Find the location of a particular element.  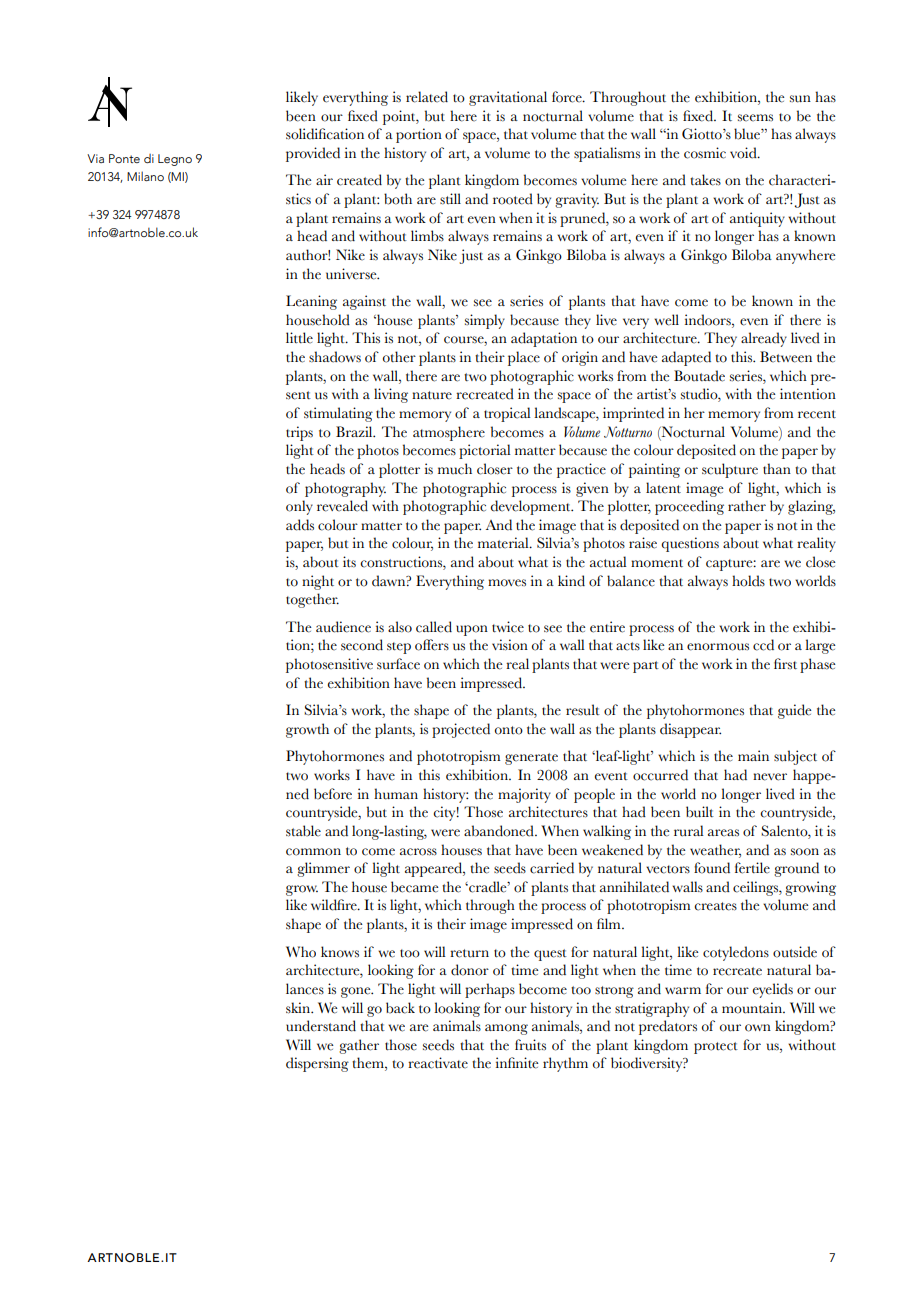

seems is located at coordinates (755, 118).
